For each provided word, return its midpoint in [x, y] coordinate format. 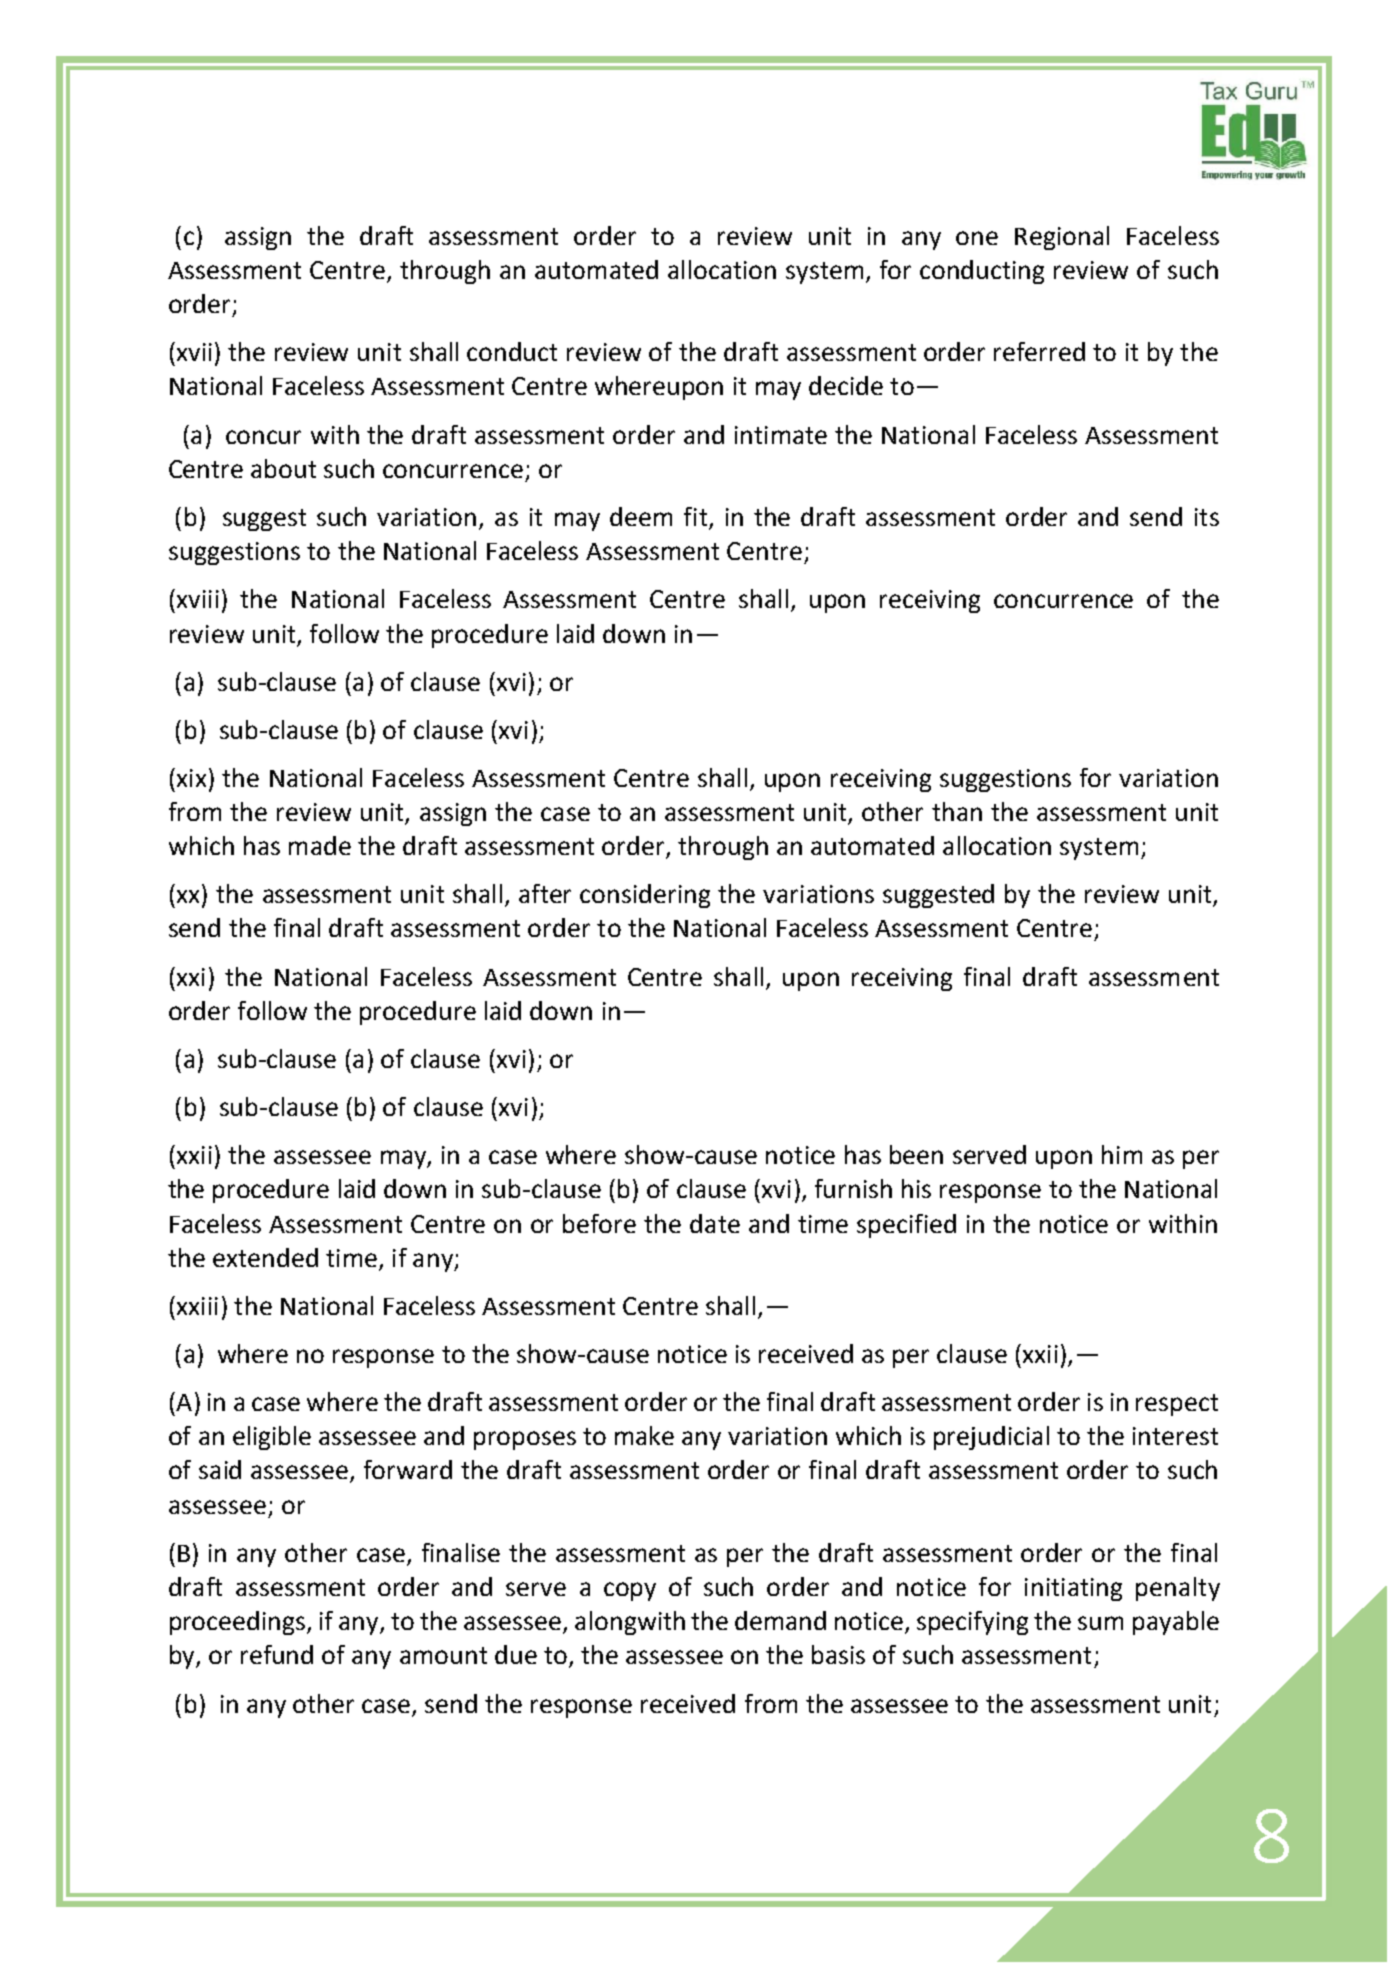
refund [277, 1654]
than [957, 811]
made [320, 845]
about [283, 468]
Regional [1062, 238]
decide [846, 385]
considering [645, 896]
